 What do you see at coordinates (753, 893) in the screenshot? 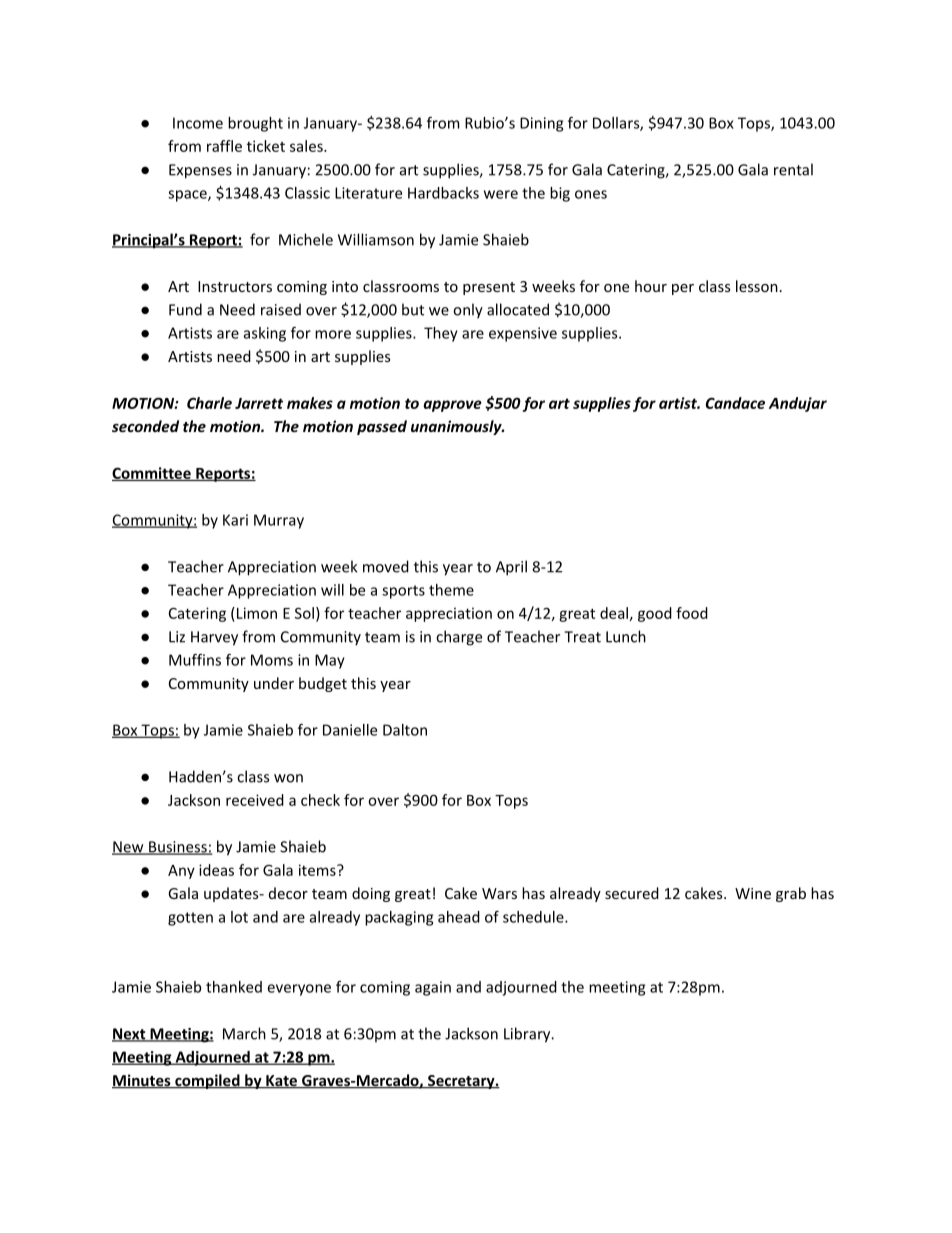
I see `Wine` at bounding box center [753, 893].
